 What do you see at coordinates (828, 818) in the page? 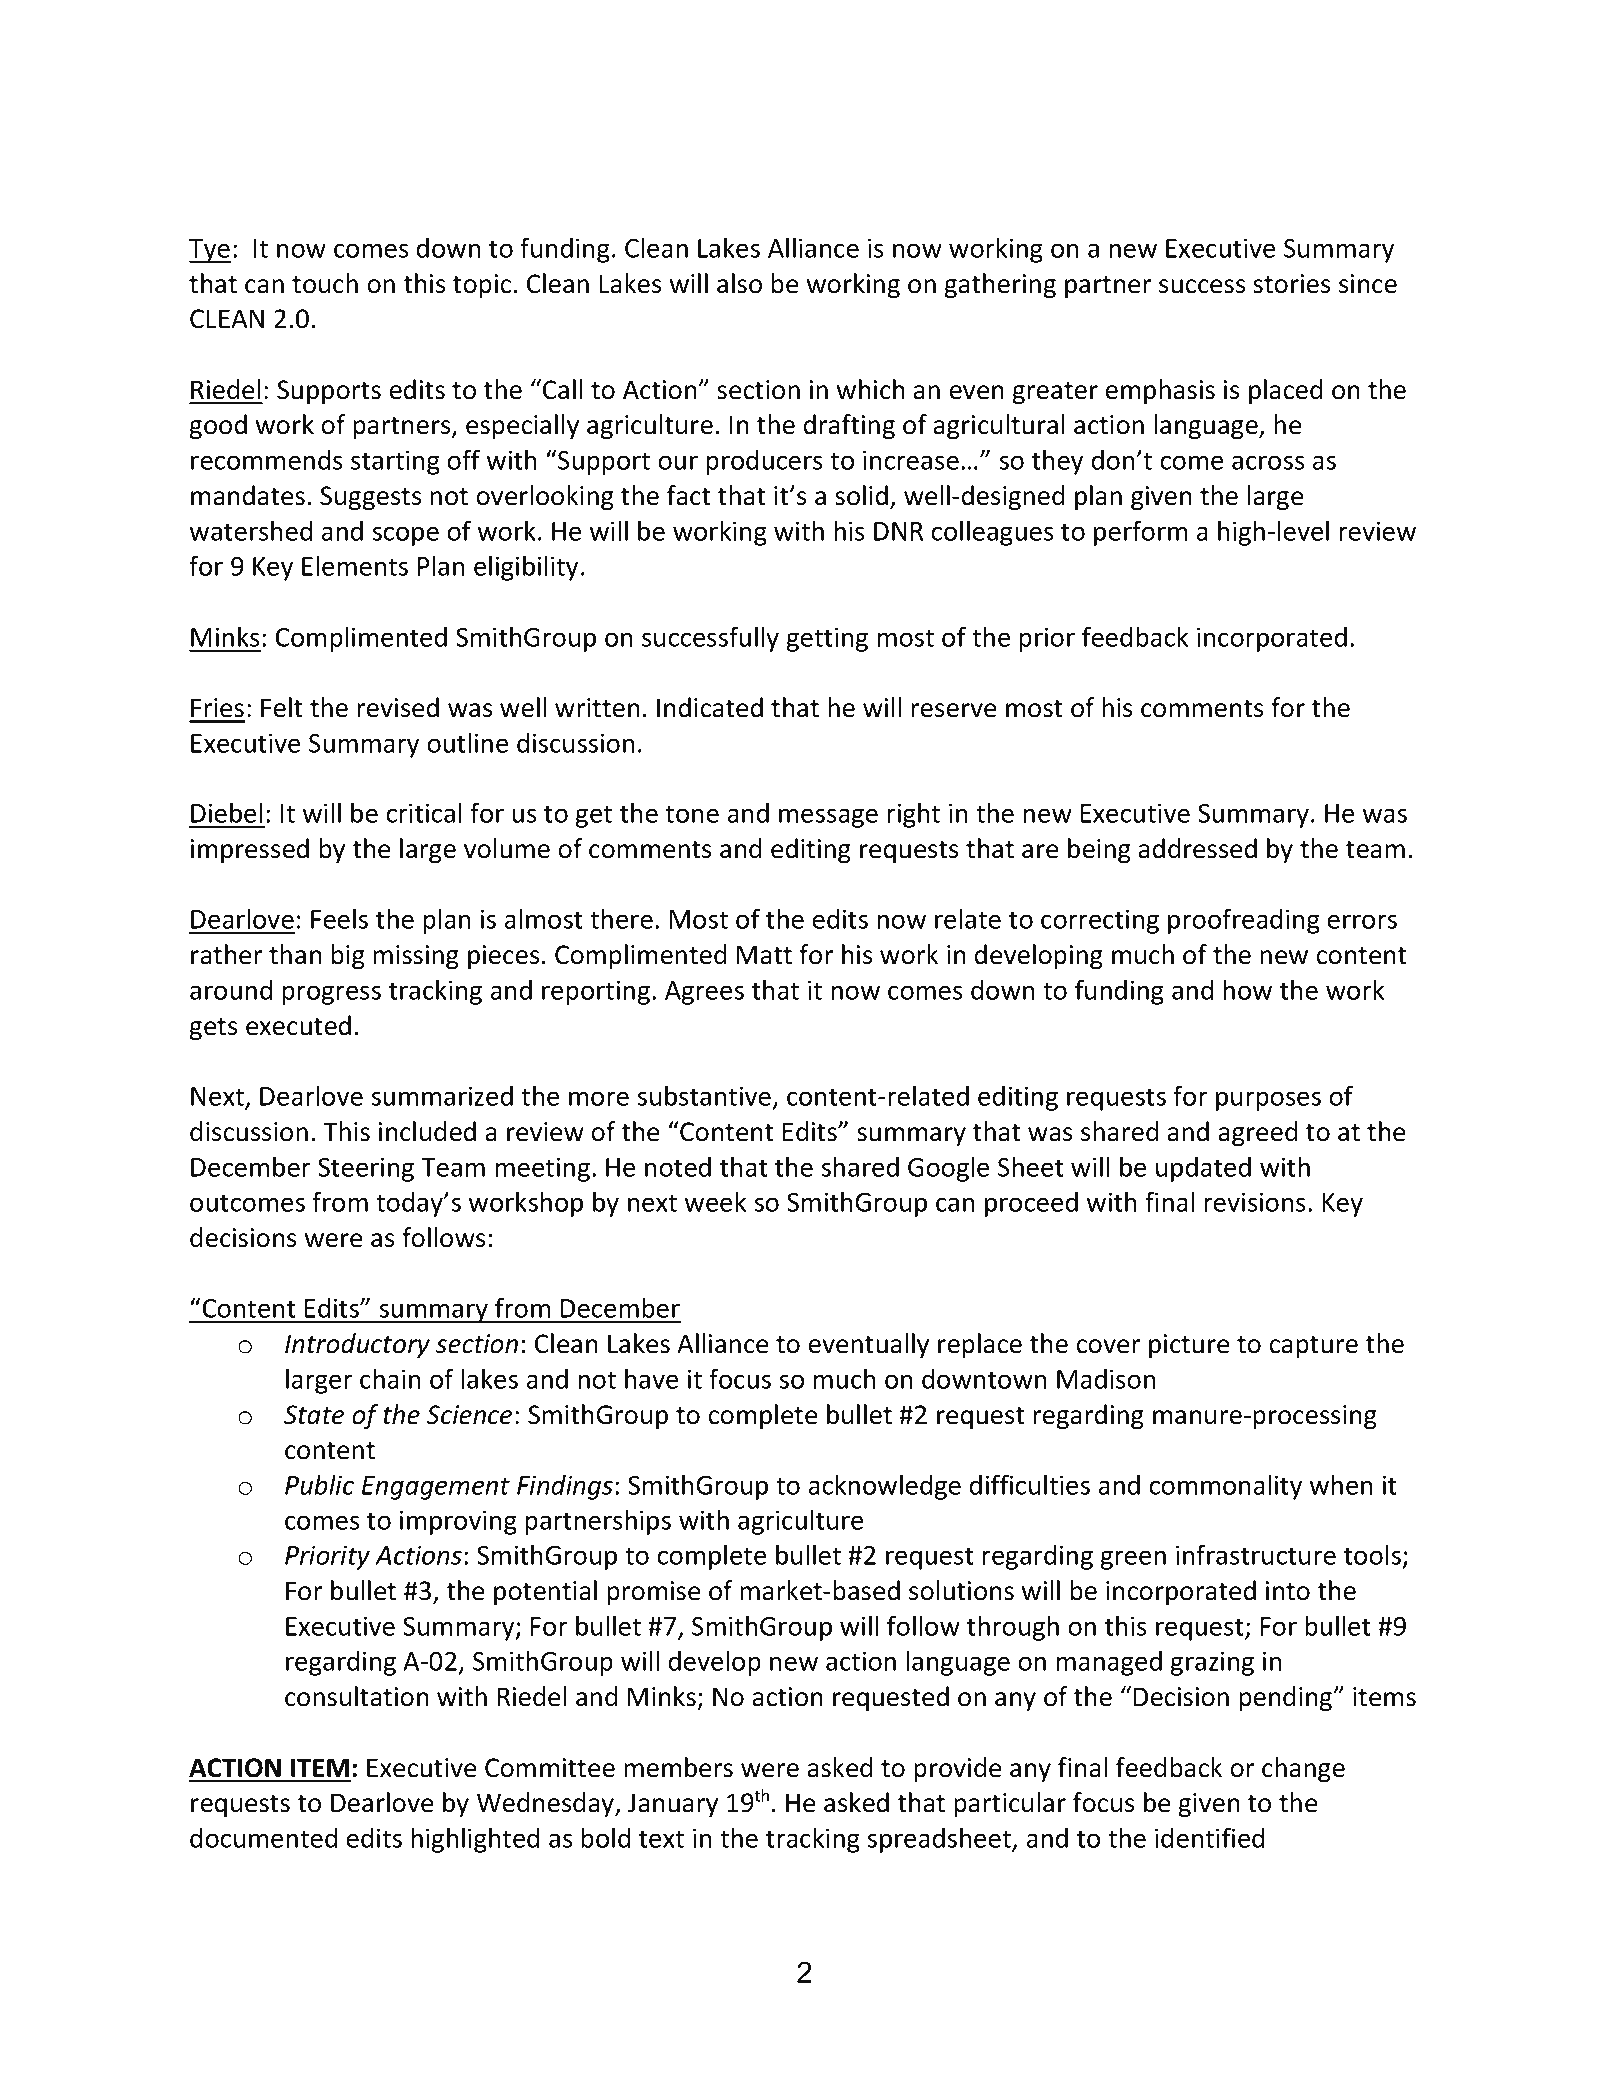
I see `message` at bounding box center [828, 818].
